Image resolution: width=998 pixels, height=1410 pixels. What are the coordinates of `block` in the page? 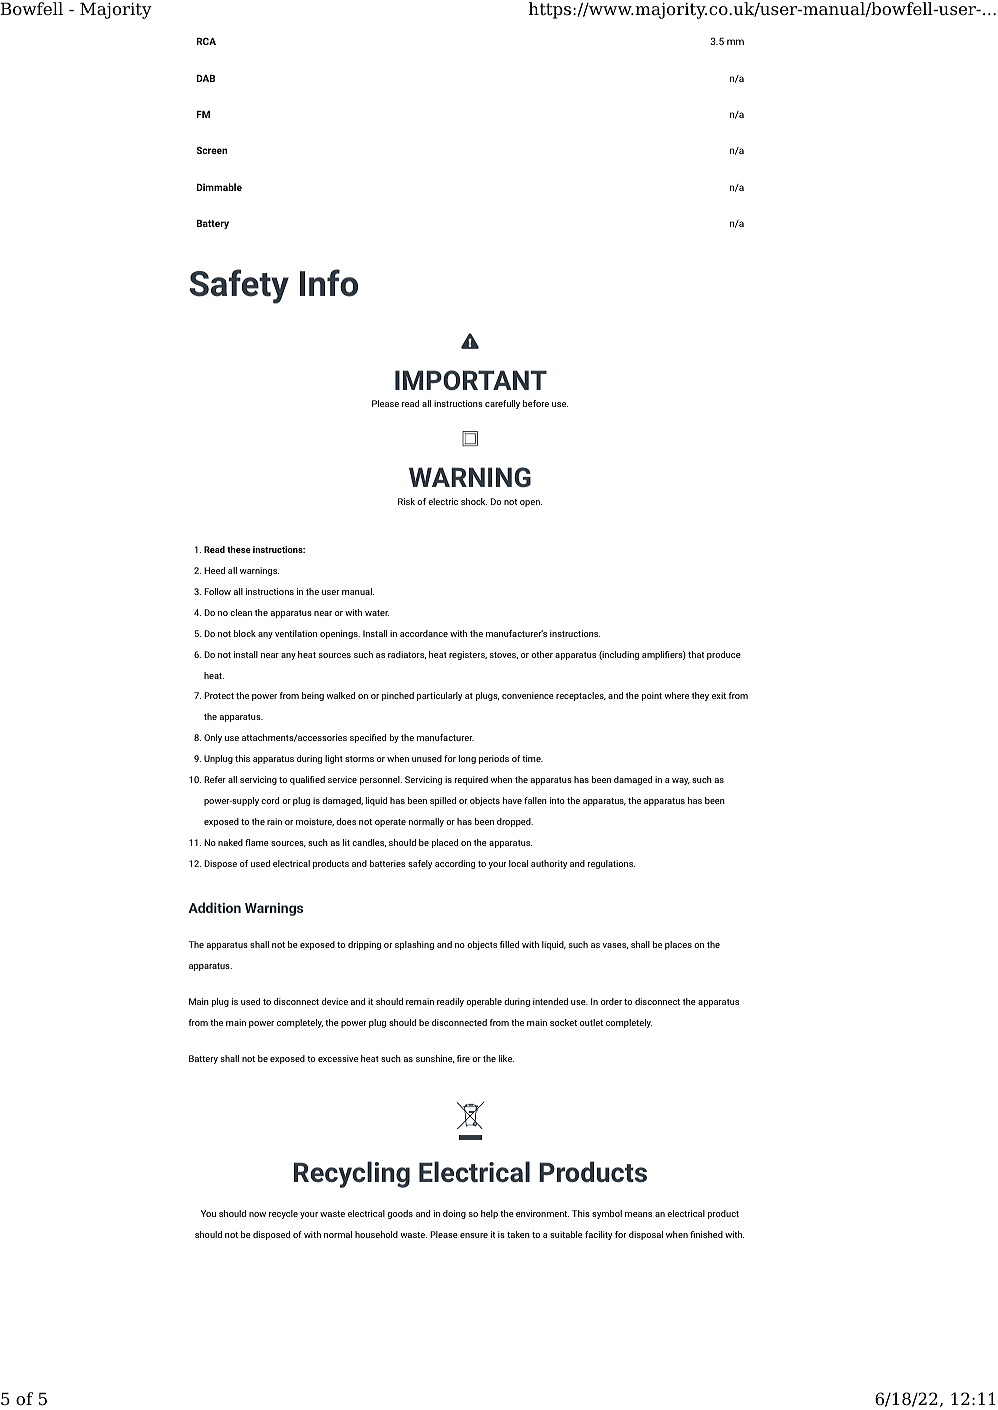 It's located at (245, 633).
